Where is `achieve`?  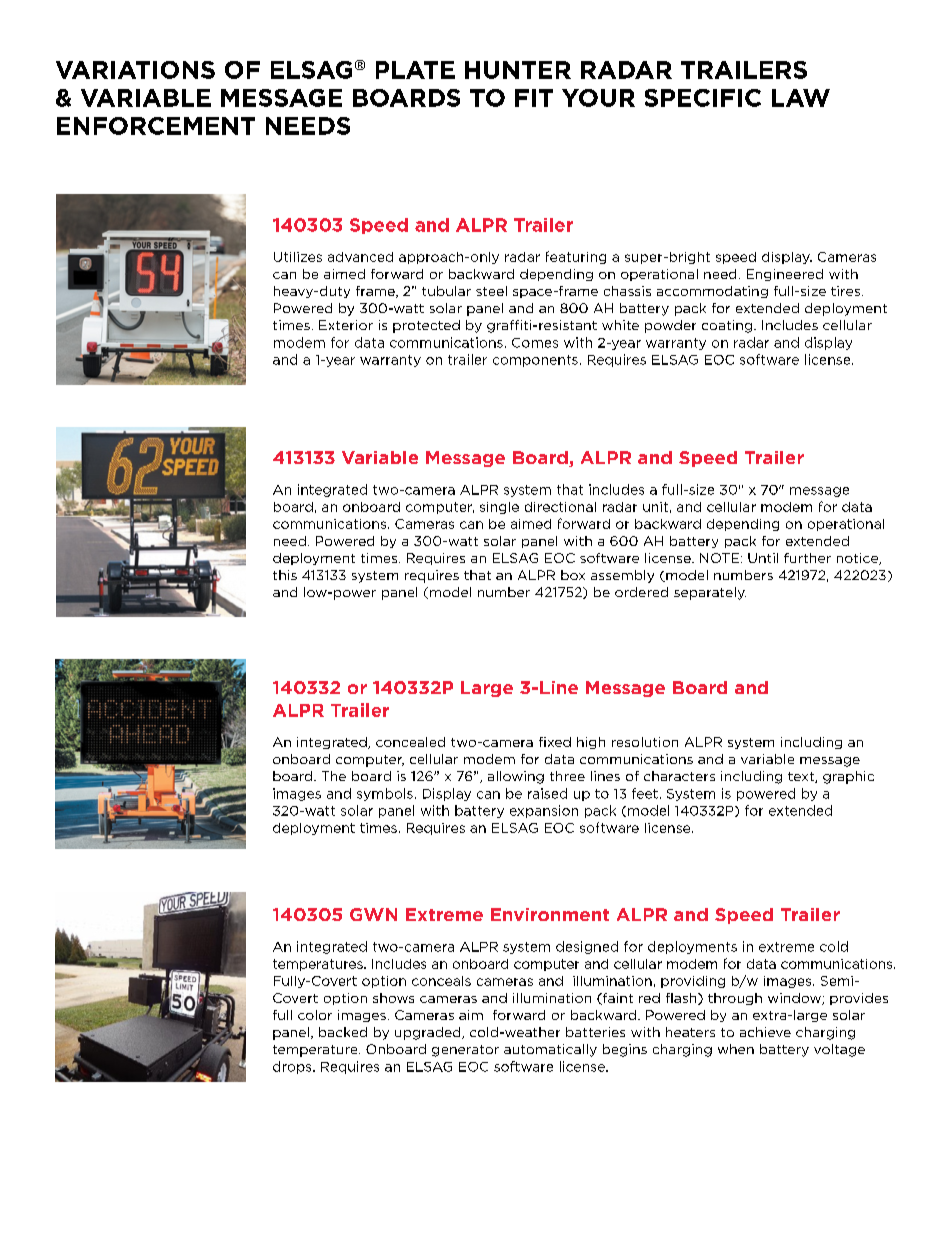
achieve is located at coordinates (765, 1032).
